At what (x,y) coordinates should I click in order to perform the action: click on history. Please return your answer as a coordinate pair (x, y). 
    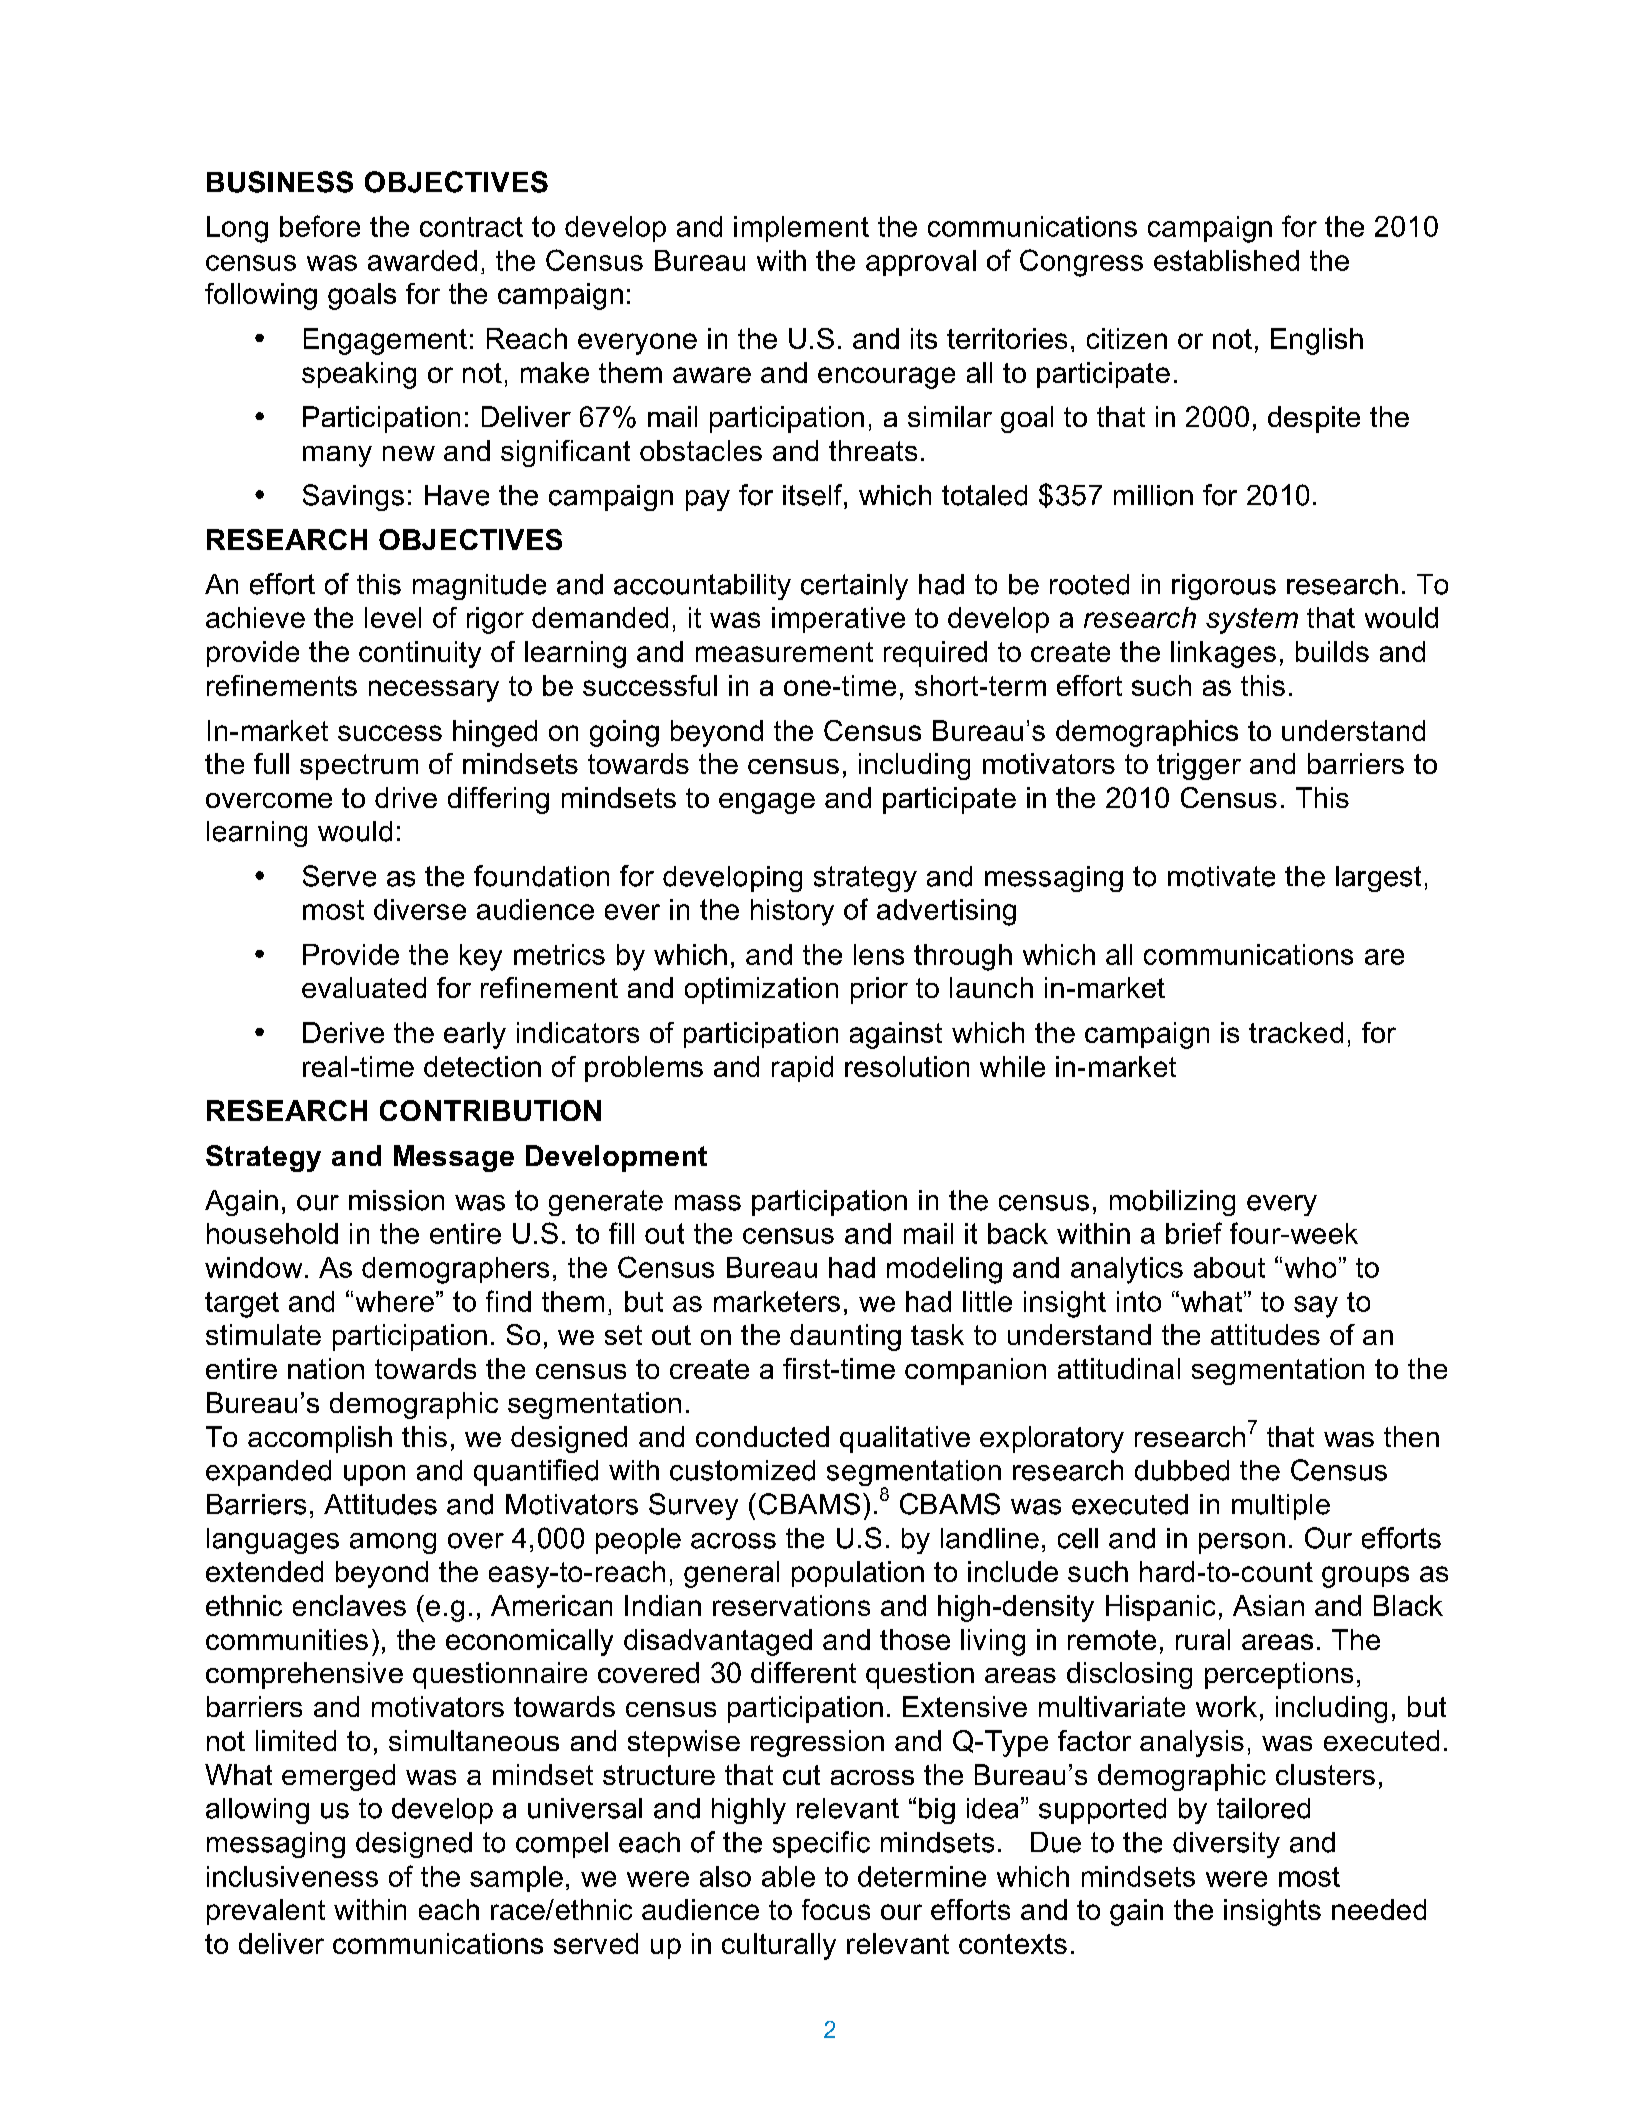
    Looking at the image, I should click on (792, 912).
